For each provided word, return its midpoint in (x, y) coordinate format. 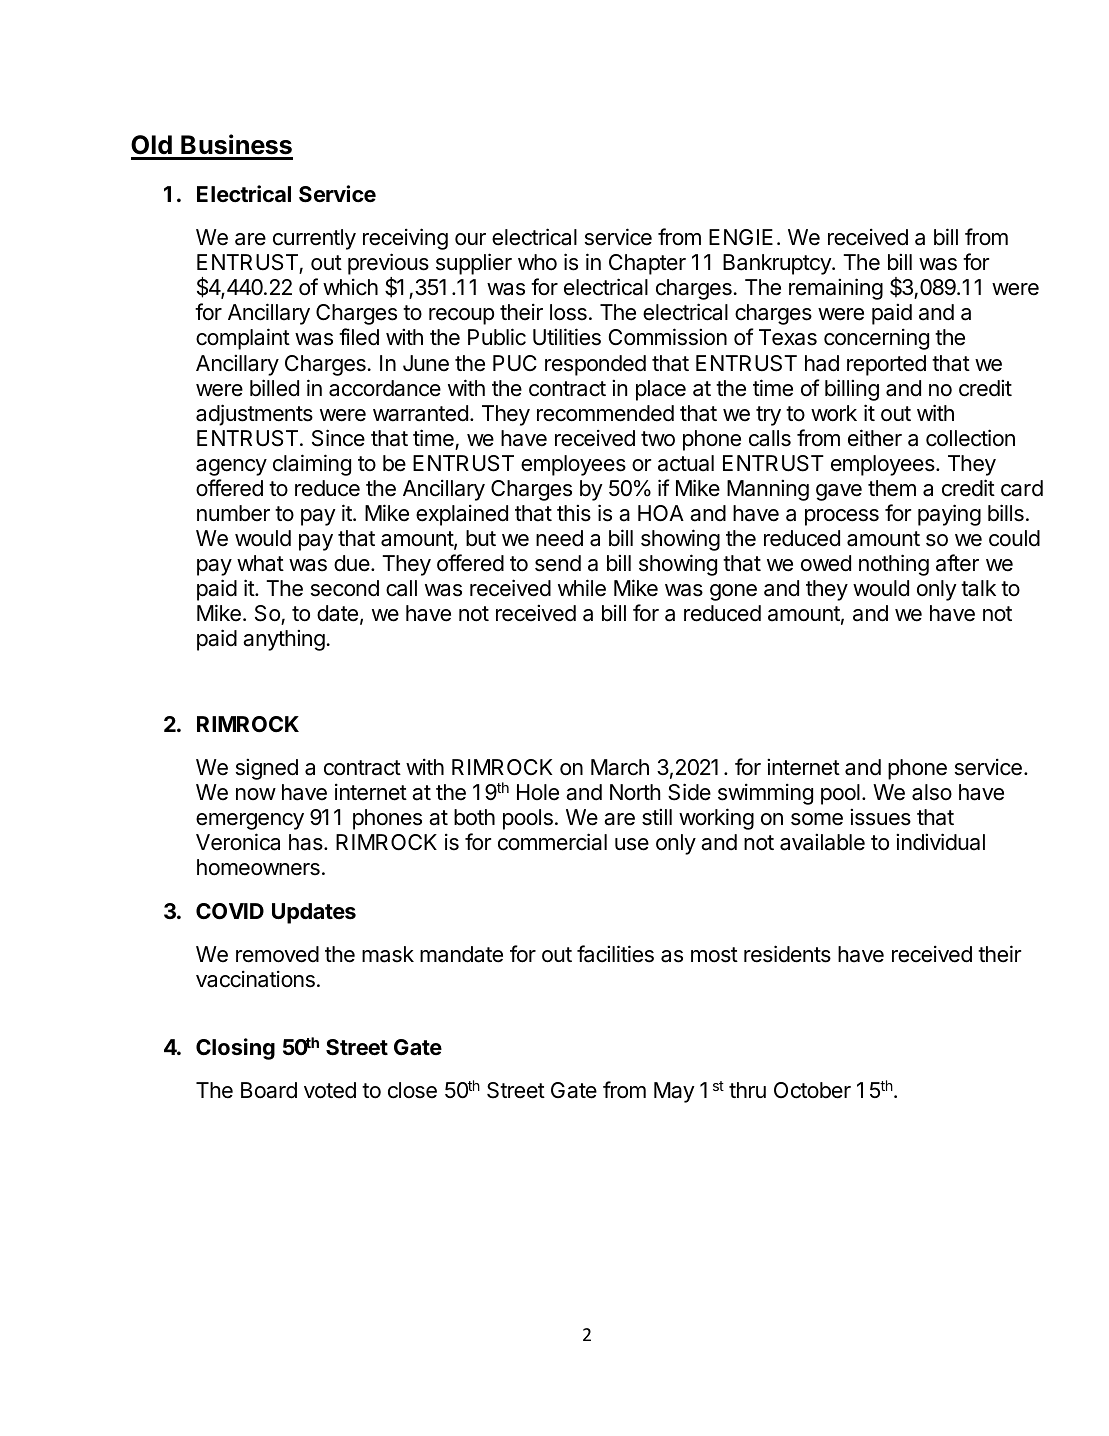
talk (978, 588)
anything (284, 640)
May (674, 1092)
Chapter (647, 264)
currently (314, 239)
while (582, 588)
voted (330, 1090)
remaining (836, 289)
